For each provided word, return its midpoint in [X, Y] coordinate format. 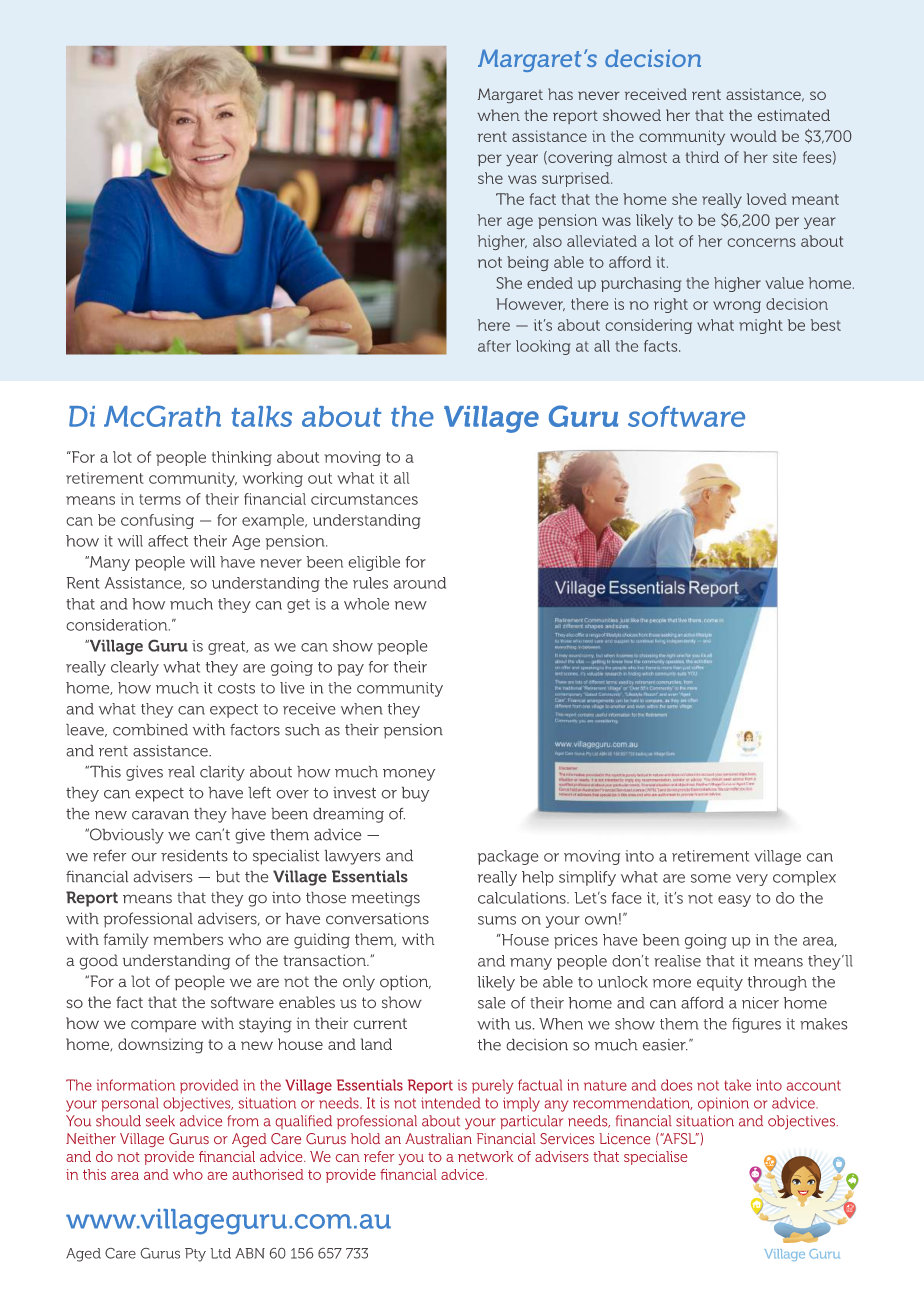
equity [720, 983]
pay [350, 670]
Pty [195, 1255]
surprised [577, 179]
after [494, 346]
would [753, 136]
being [528, 263]
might [761, 326]
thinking [242, 458]
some [711, 878]
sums [497, 920]
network [485, 1156]
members [188, 939]
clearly [135, 668]
